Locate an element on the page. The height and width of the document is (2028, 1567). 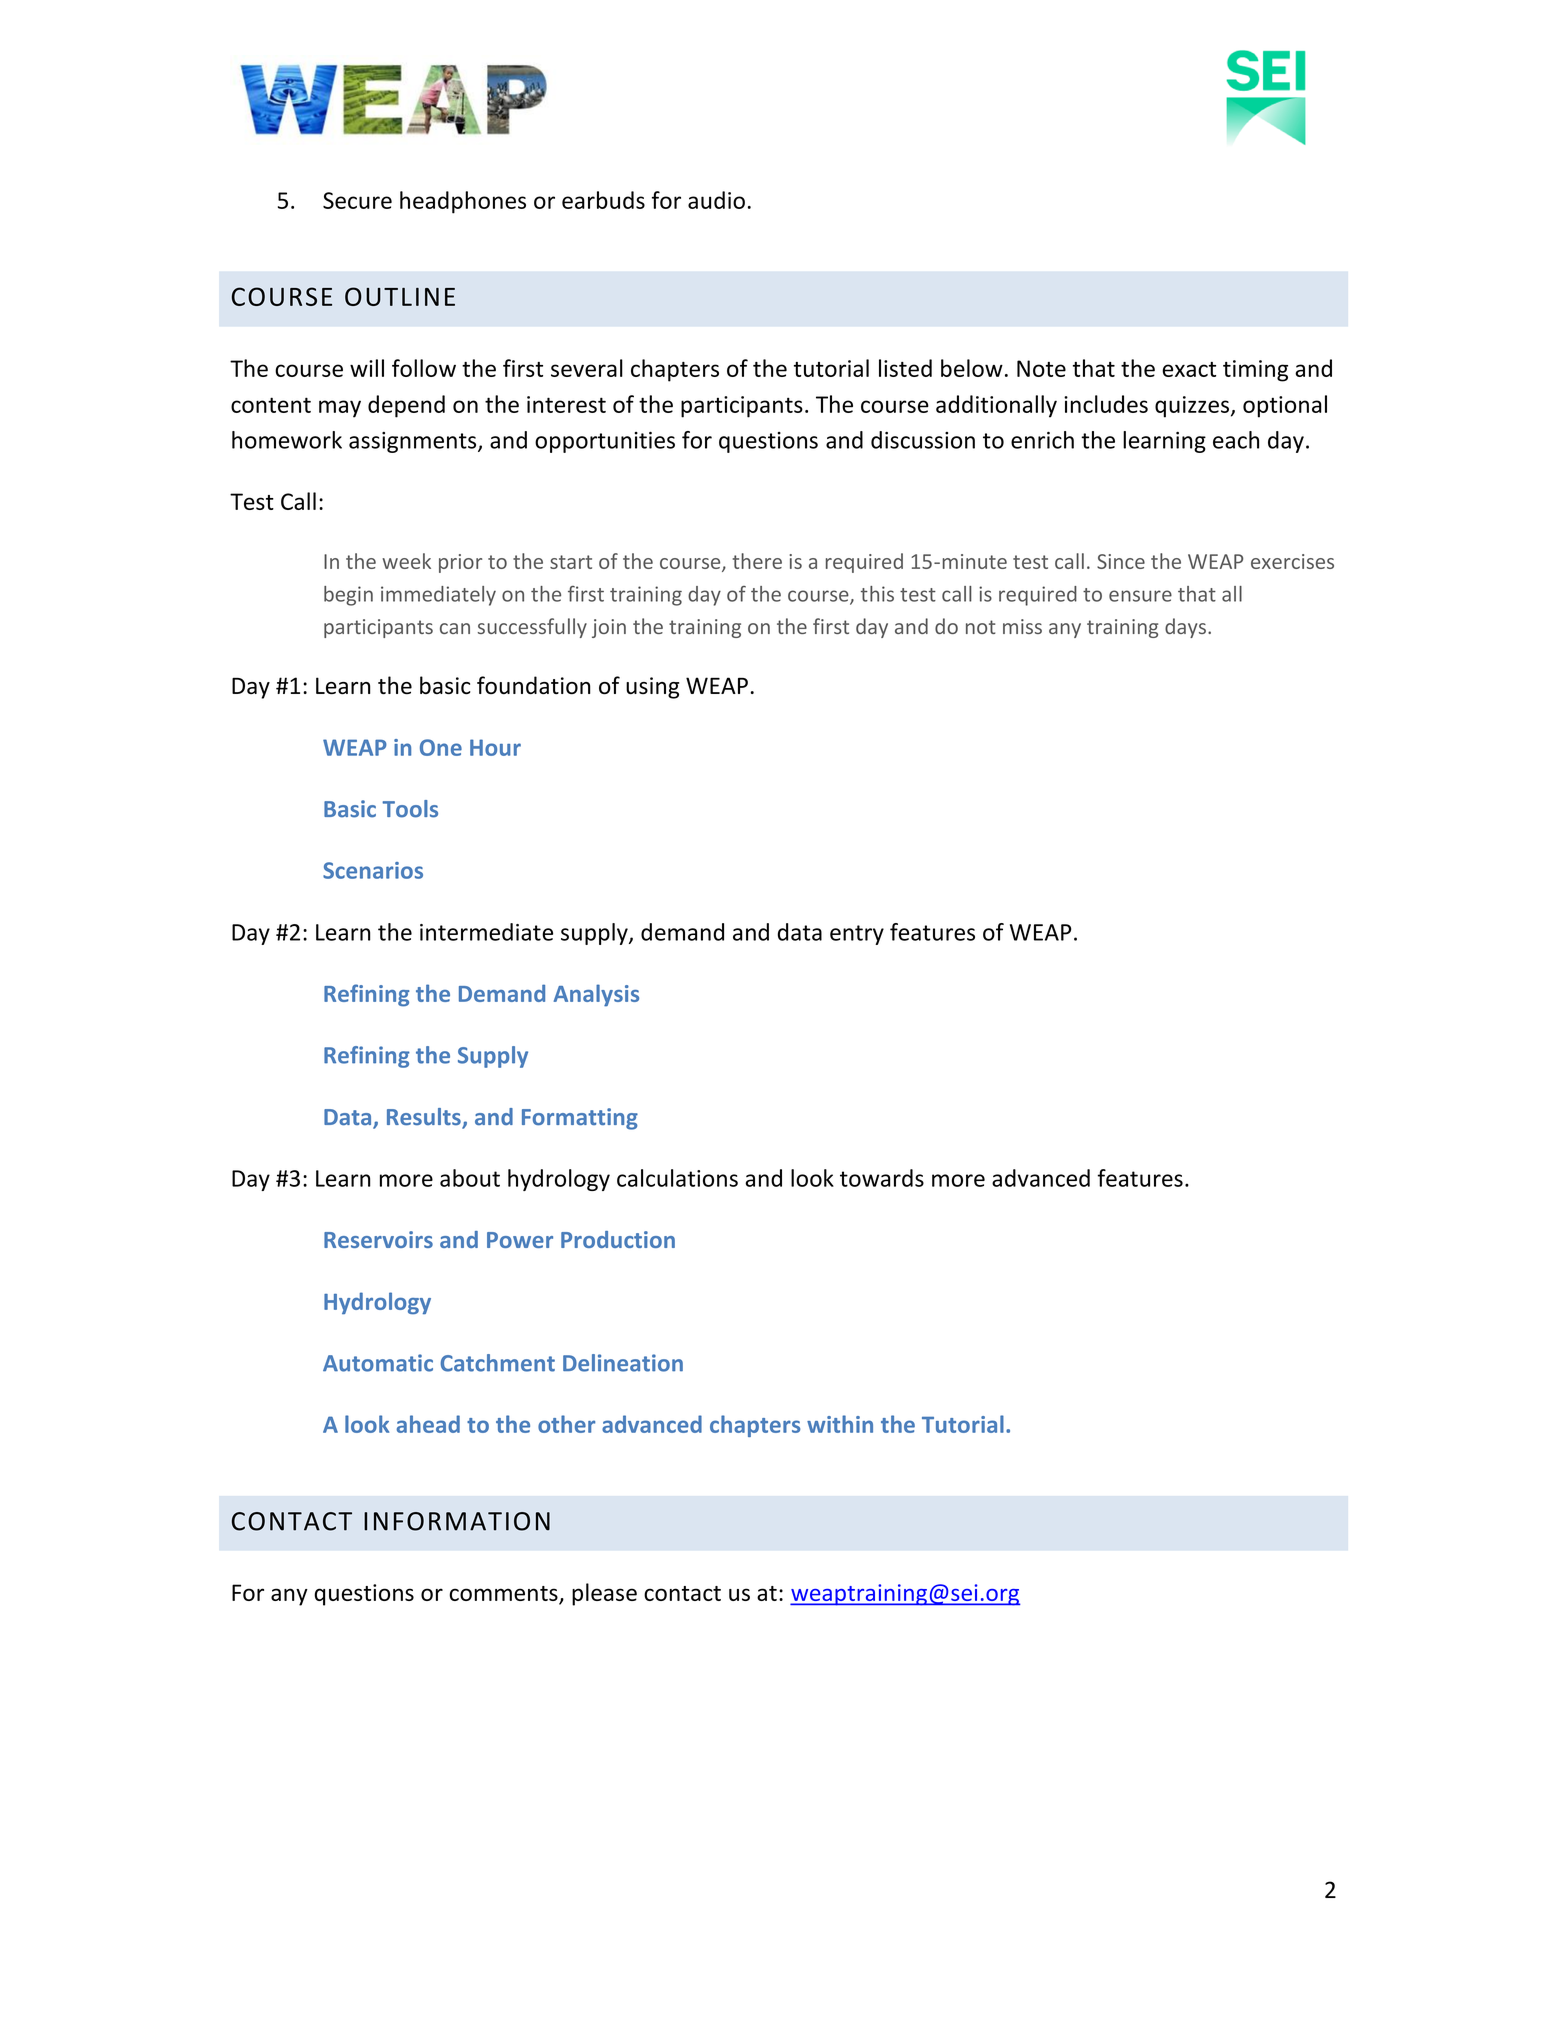
Scenarios is located at coordinates (373, 870).
